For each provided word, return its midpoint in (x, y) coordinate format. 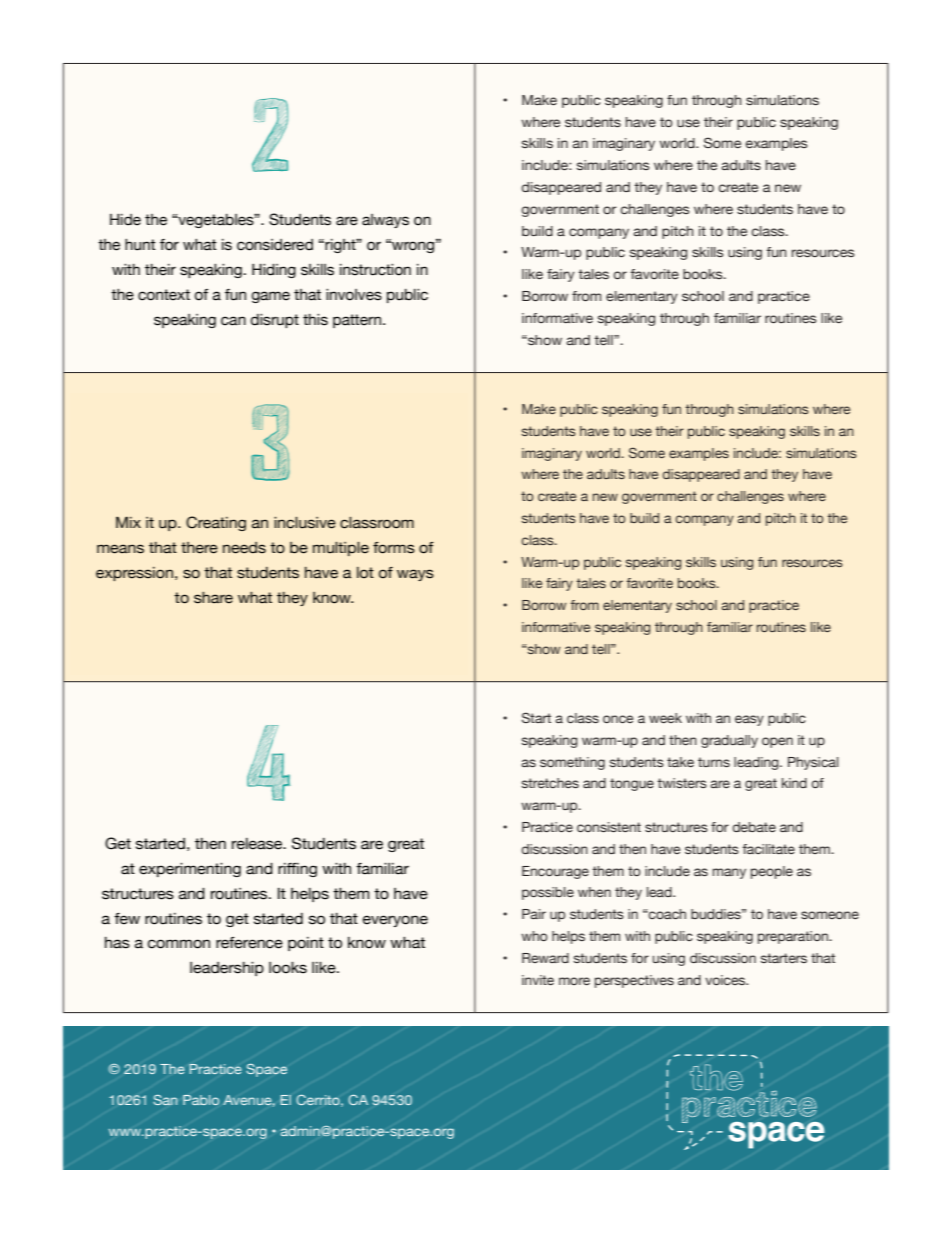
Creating (216, 523)
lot (365, 573)
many (729, 873)
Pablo (201, 1100)
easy (749, 720)
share (213, 598)
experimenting (190, 870)
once (618, 719)
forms (394, 548)
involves (354, 295)
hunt (140, 245)
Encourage (555, 872)
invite (538, 980)
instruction (375, 270)
